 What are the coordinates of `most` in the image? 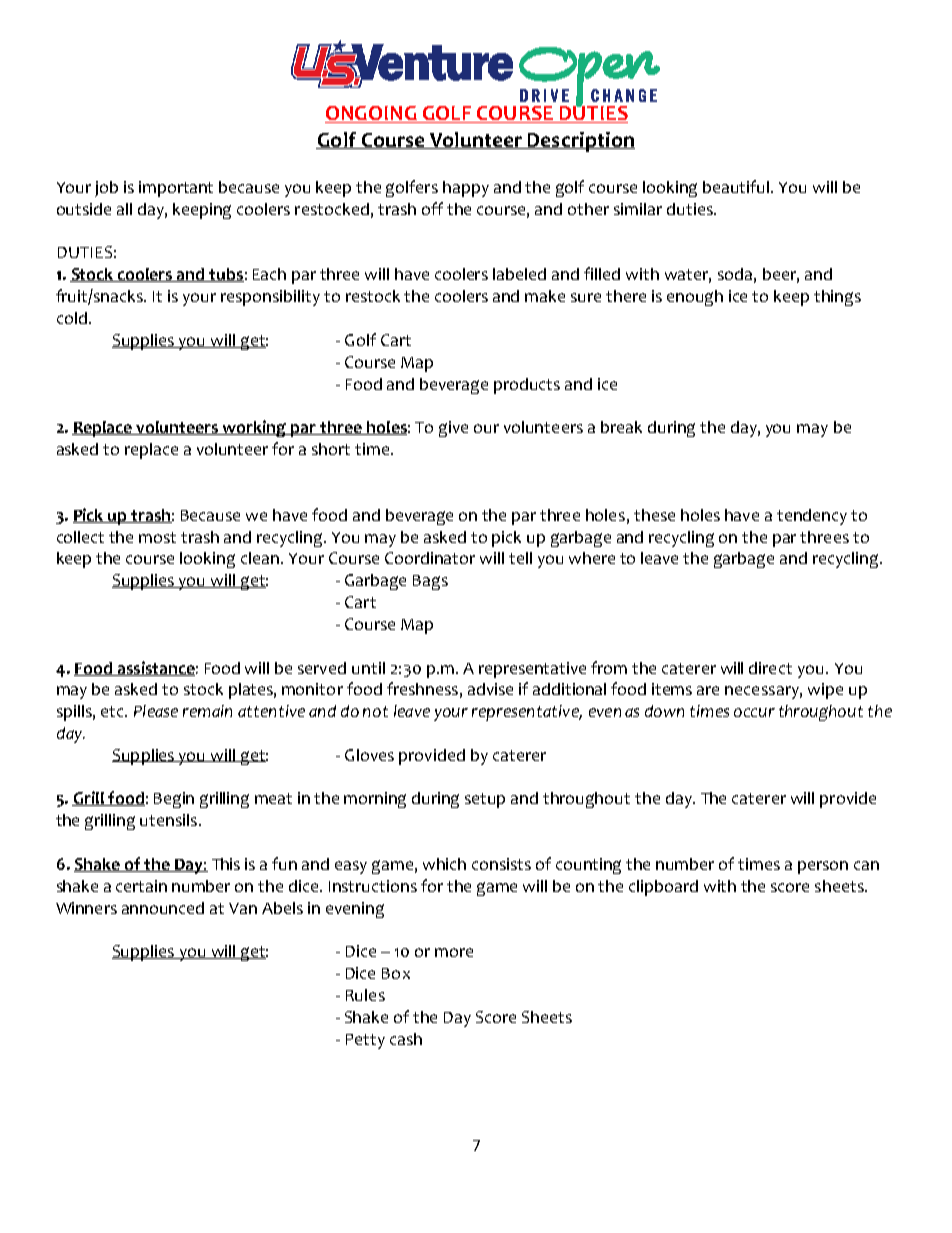 It's located at (157, 537).
